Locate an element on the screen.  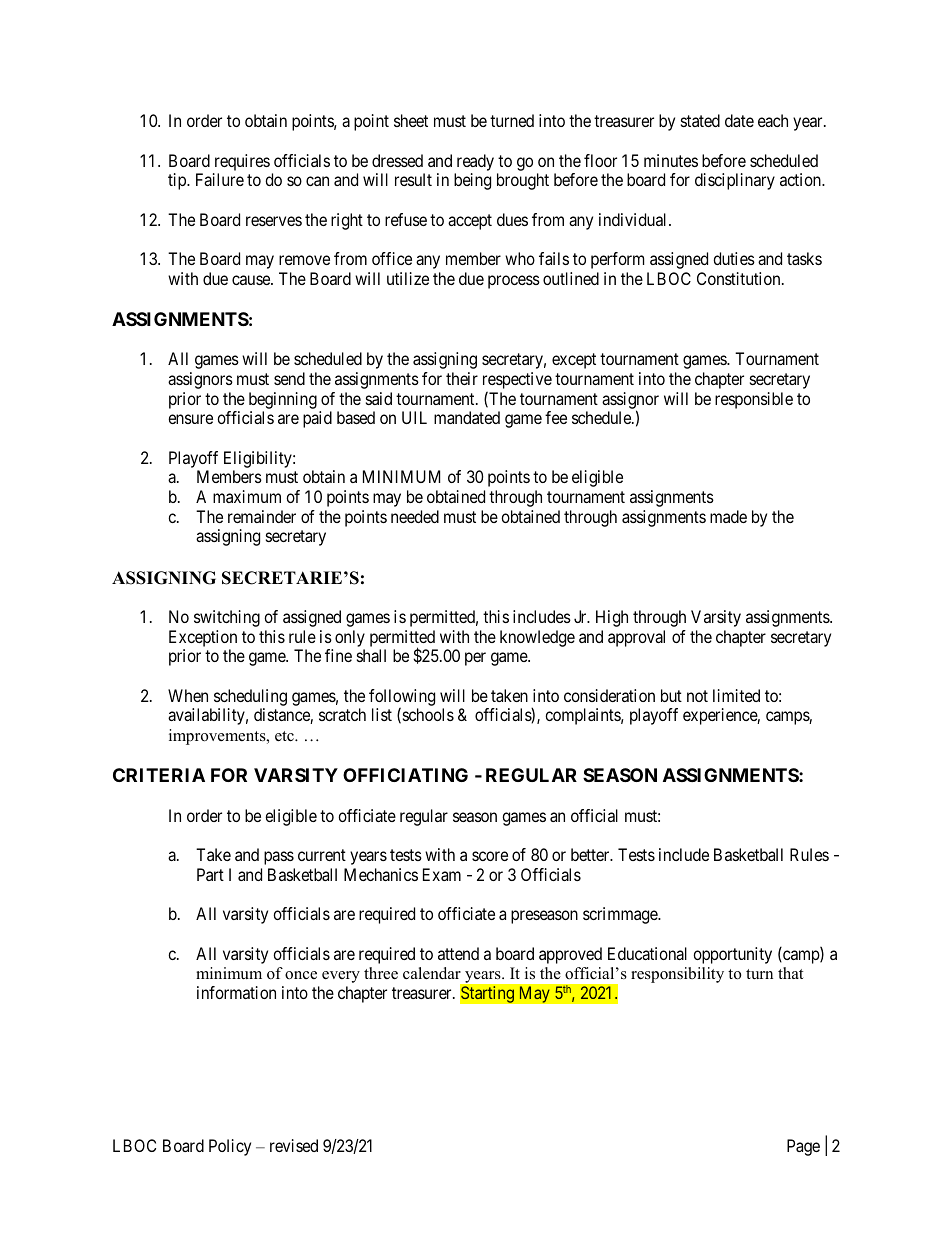
disciplinary is located at coordinates (735, 181).
